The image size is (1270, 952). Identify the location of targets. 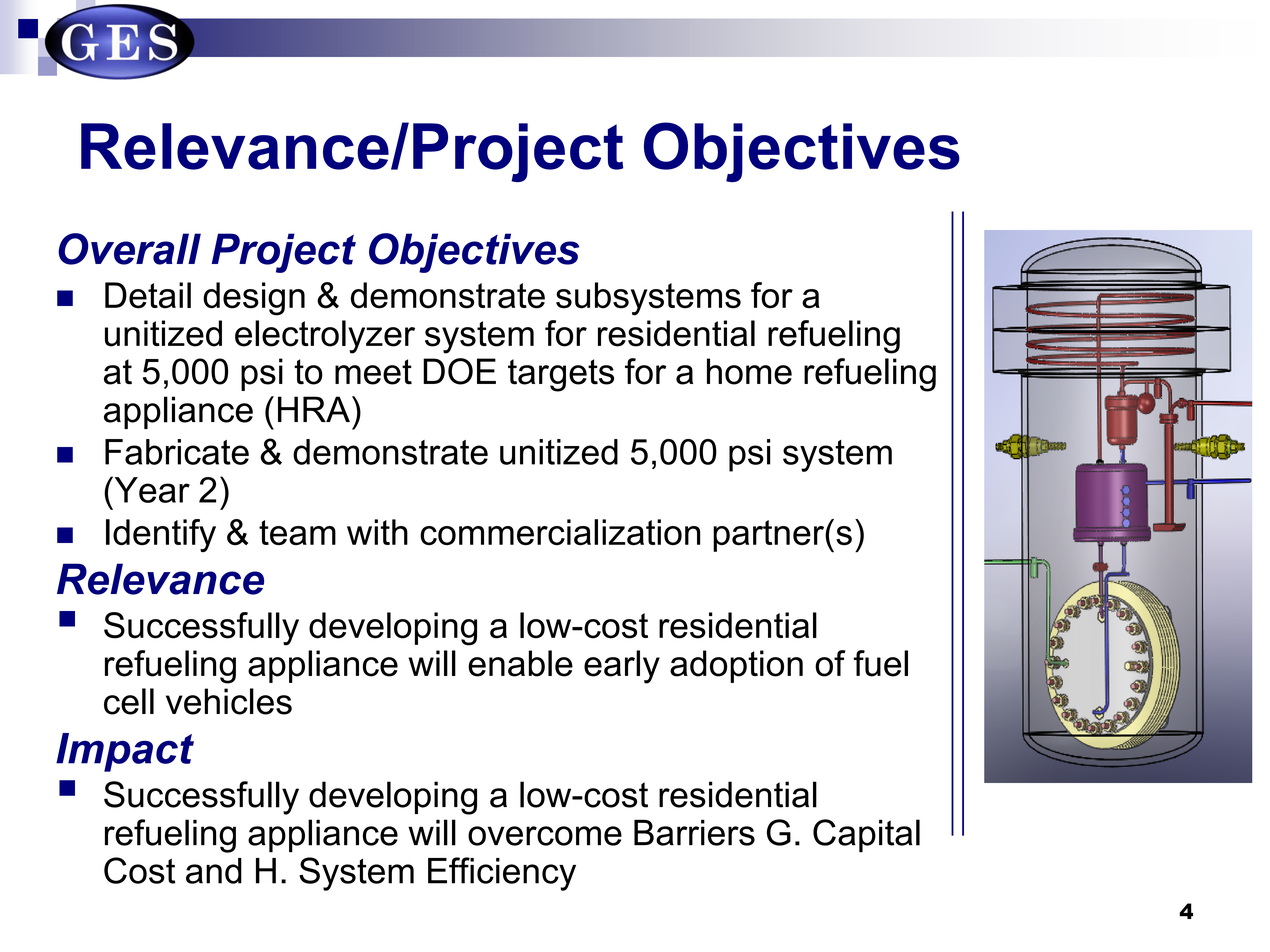
(561, 375).
